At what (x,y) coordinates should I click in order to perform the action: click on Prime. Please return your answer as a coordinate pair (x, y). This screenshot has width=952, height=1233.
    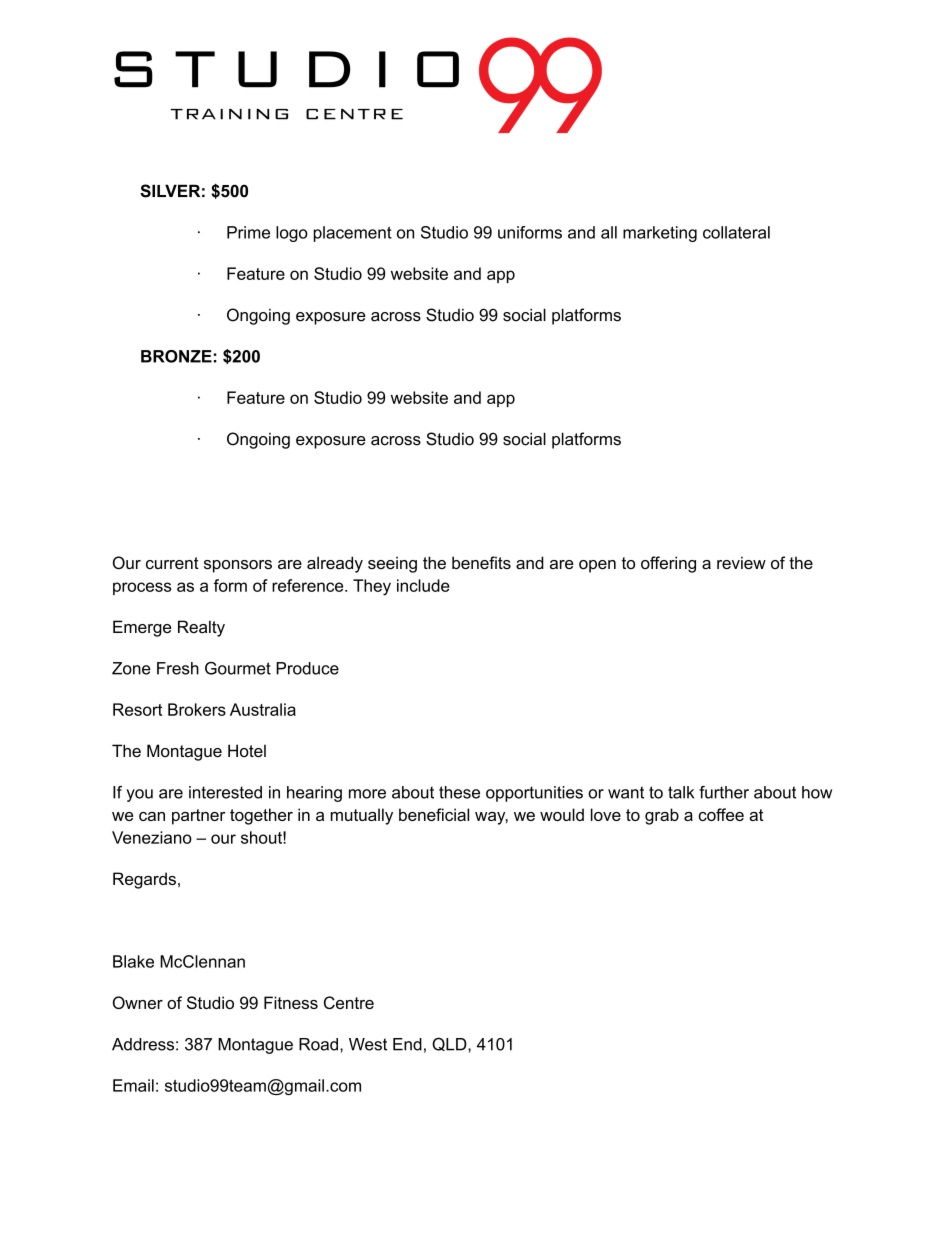
    Looking at the image, I should click on (248, 232).
